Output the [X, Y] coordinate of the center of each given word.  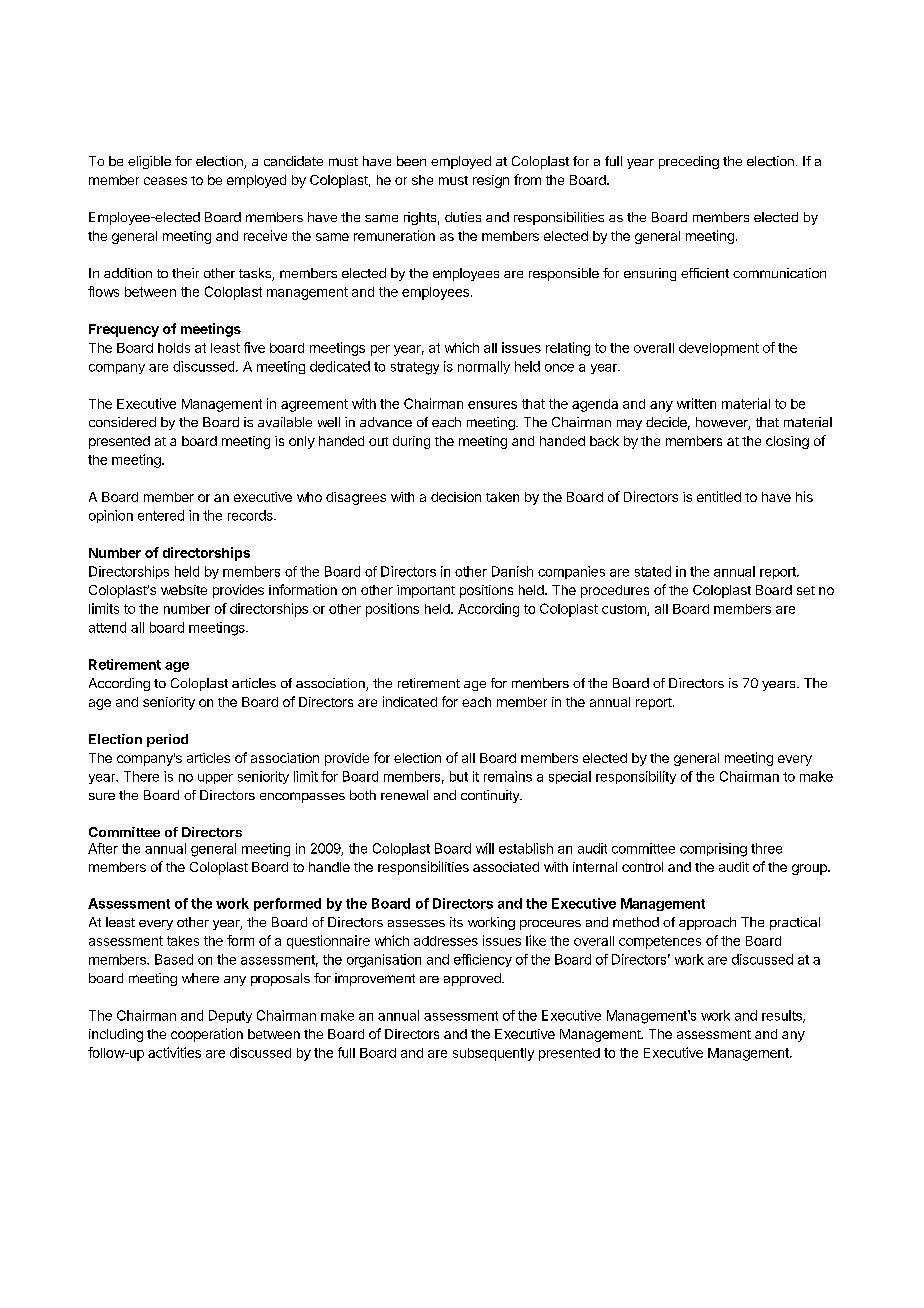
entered [161, 515]
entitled [719, 496]
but [459, 776]
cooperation [207, 1035]
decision [456, 497]
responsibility [636, 777]
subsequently [493, 1054]
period [167, 740]
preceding [689, 162]
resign [491, 181]
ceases [165, 181]
